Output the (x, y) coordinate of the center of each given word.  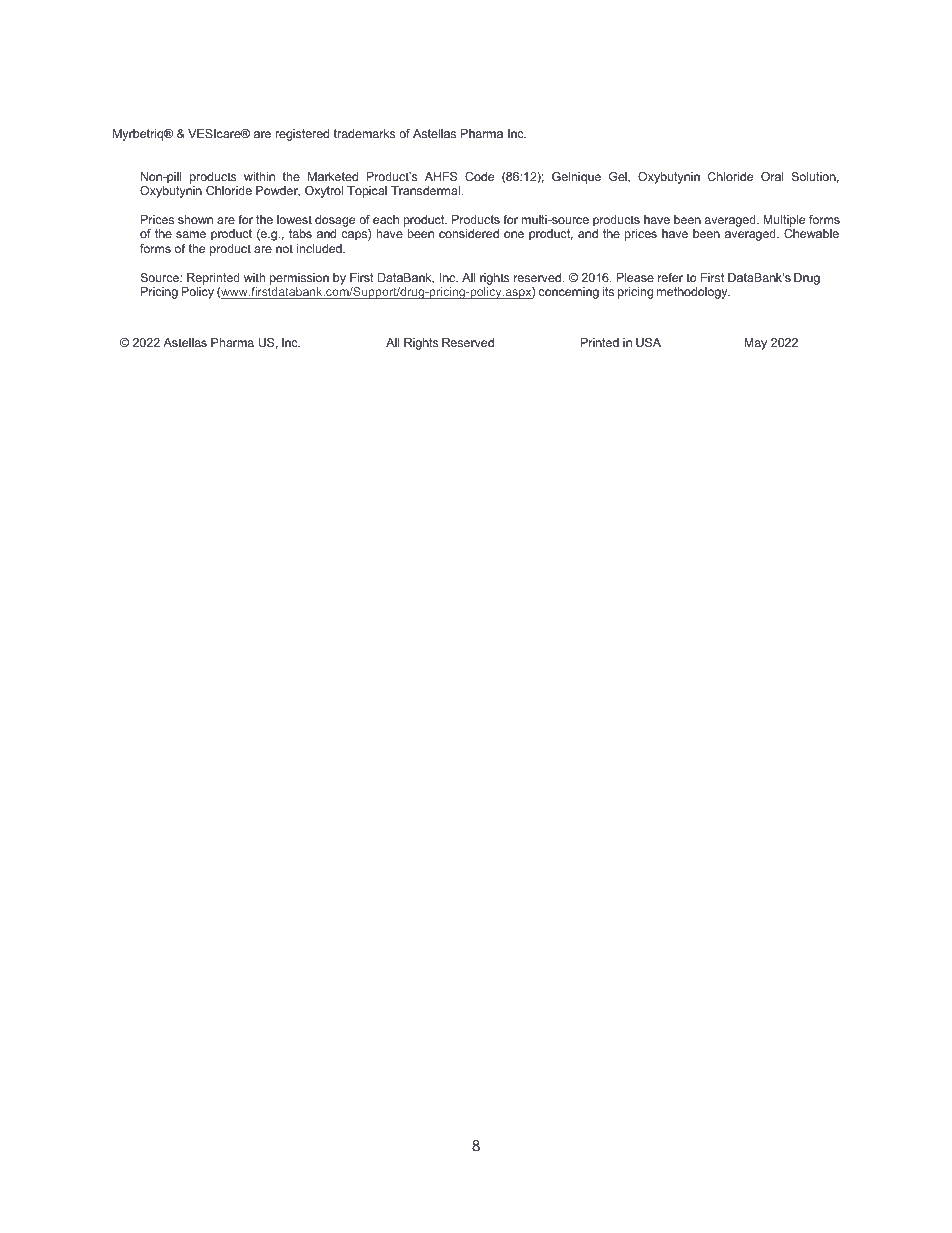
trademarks (364, 133)
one (514, 234)
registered (302, 135)
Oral (772, 176)
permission (299, 279)
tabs (300, 233)
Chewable (811, 233)
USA (648, 342)
